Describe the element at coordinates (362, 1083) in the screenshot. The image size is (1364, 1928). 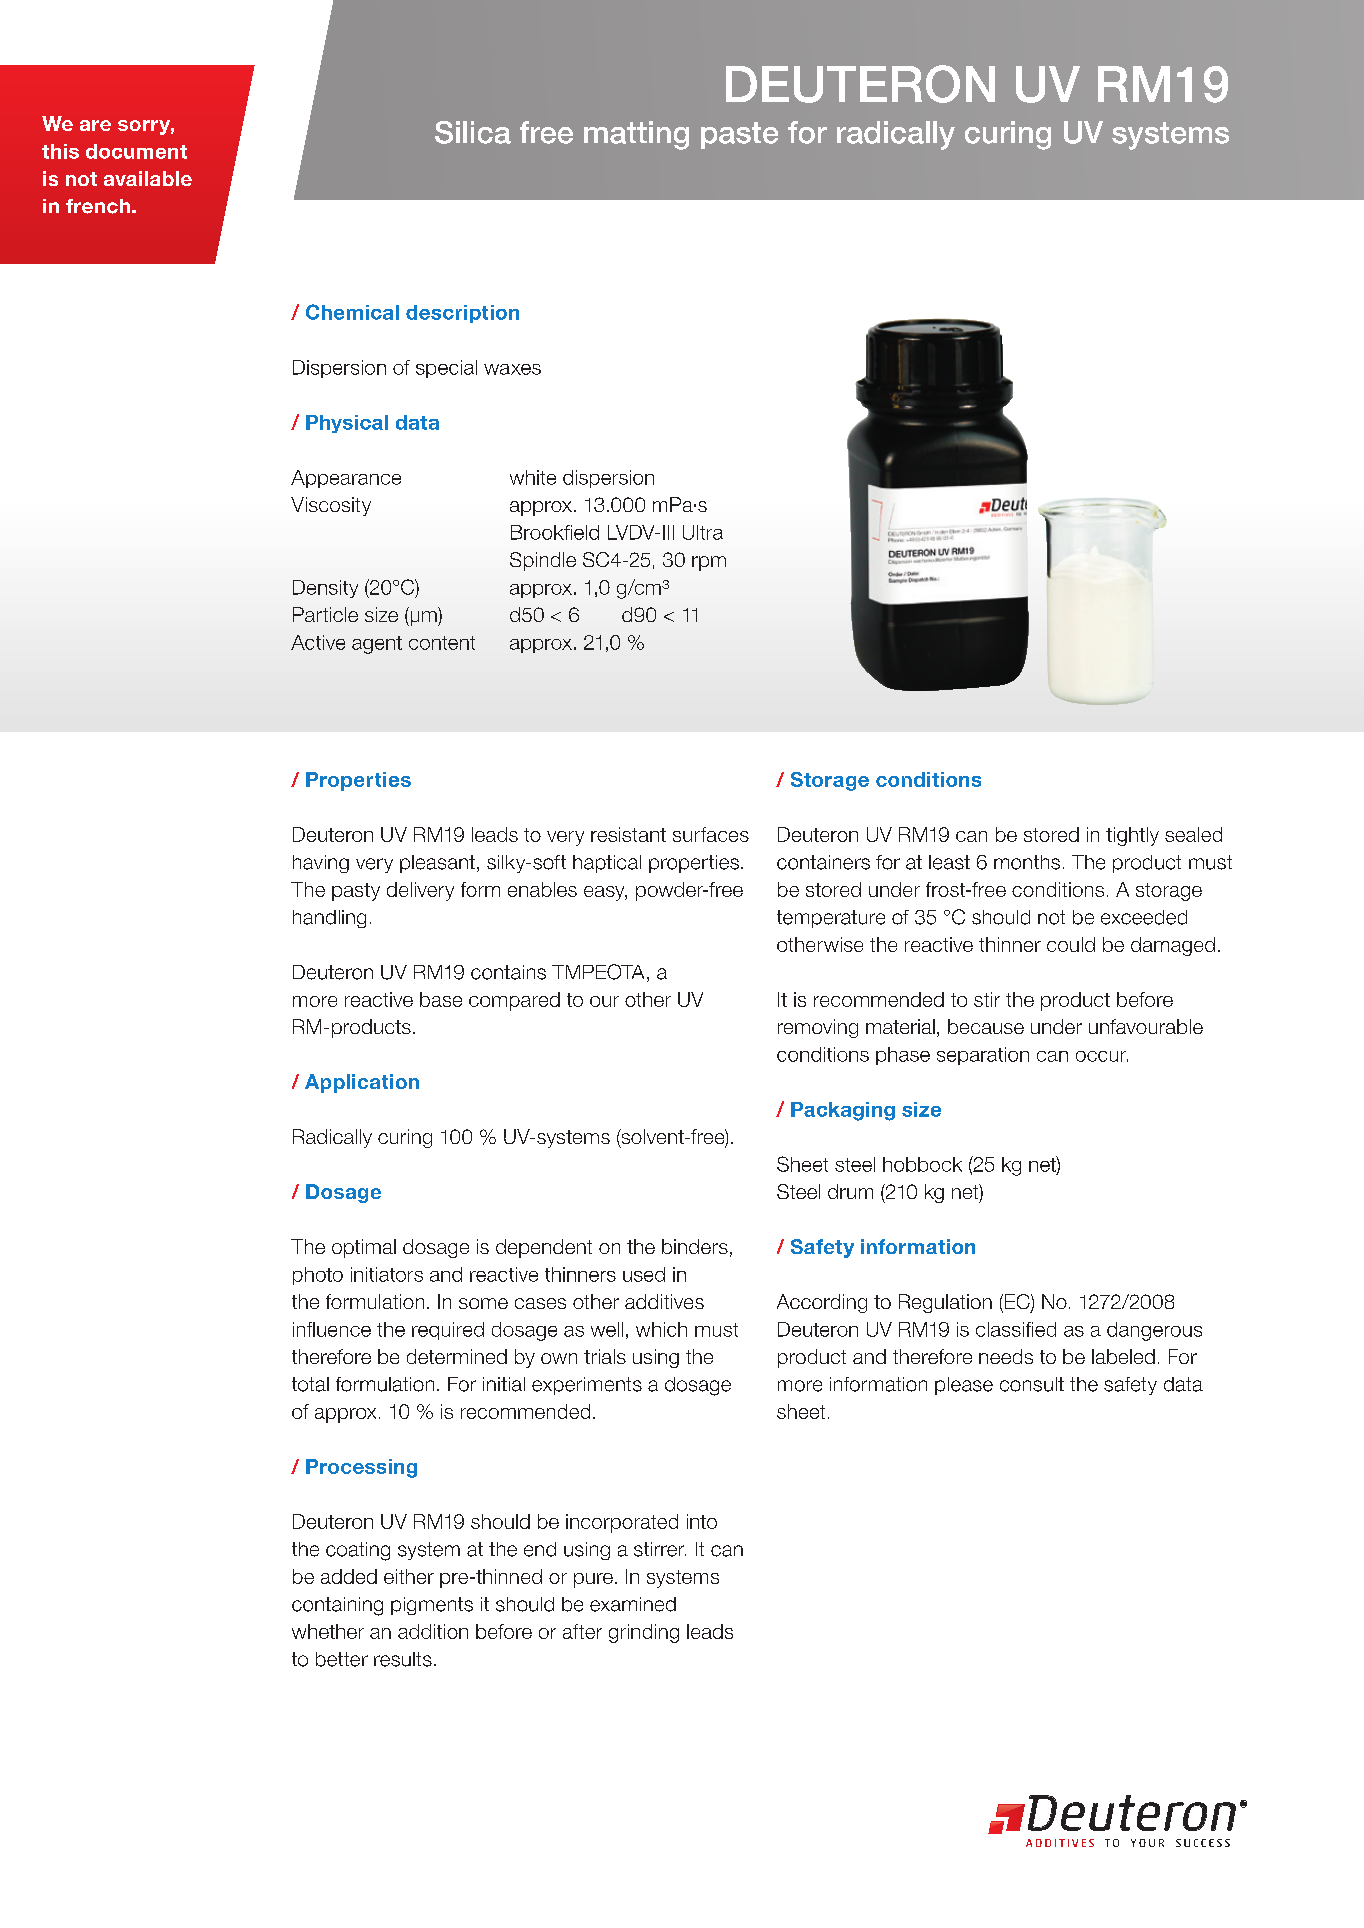
I see `Application` at that location.
